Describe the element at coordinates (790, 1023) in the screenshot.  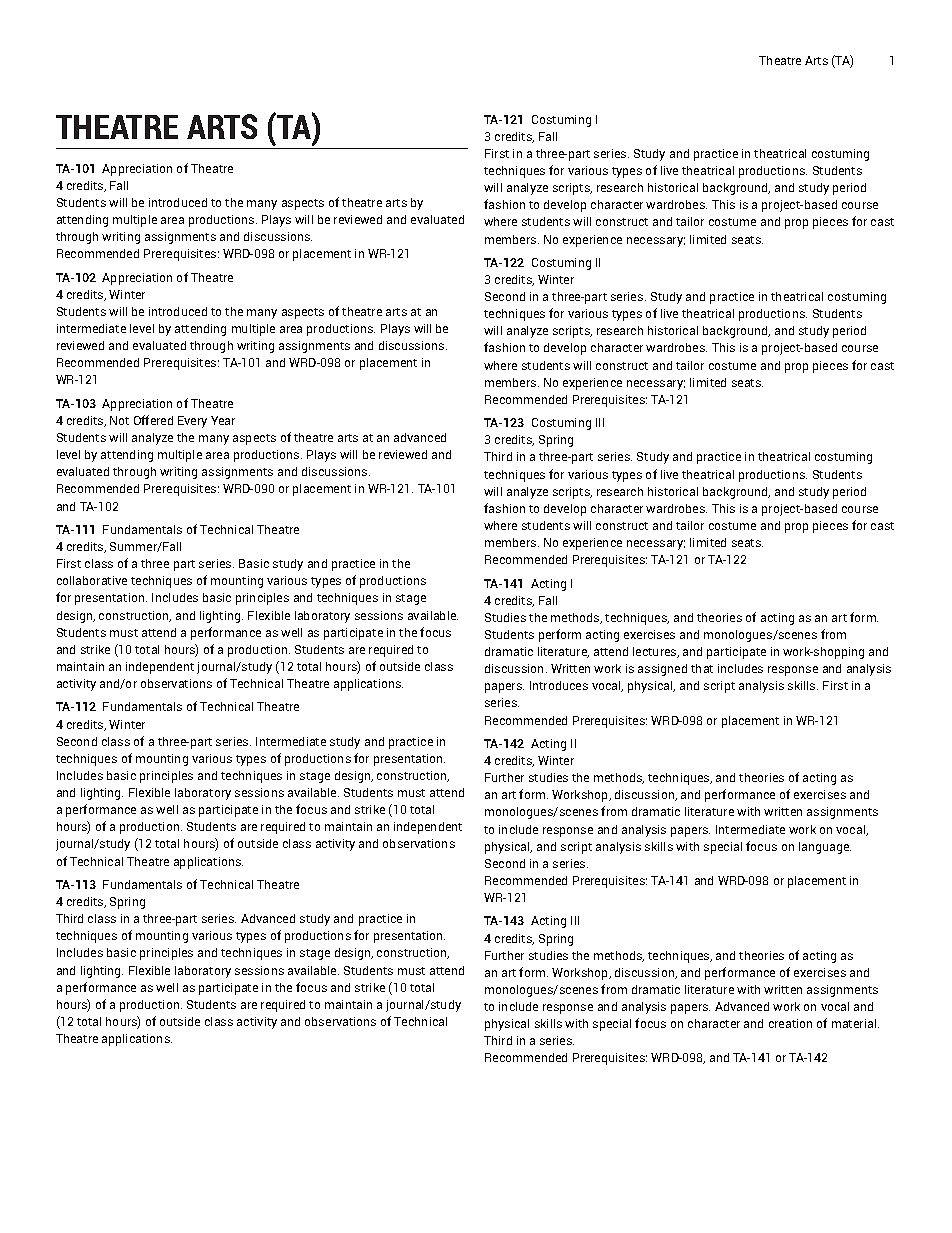
I see `creation` at that location.
